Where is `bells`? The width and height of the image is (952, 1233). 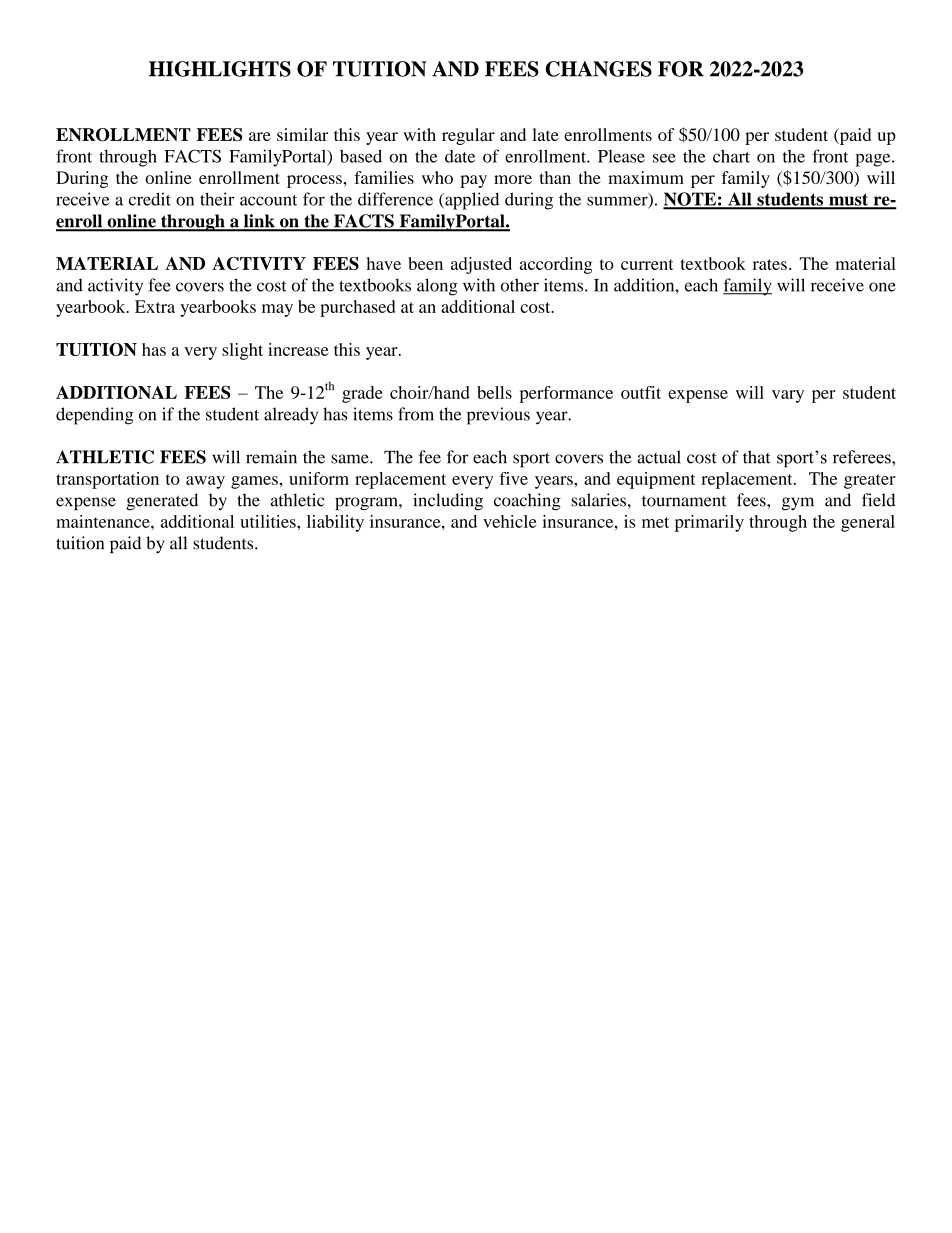
bells is located at coordinates (494, 392).
